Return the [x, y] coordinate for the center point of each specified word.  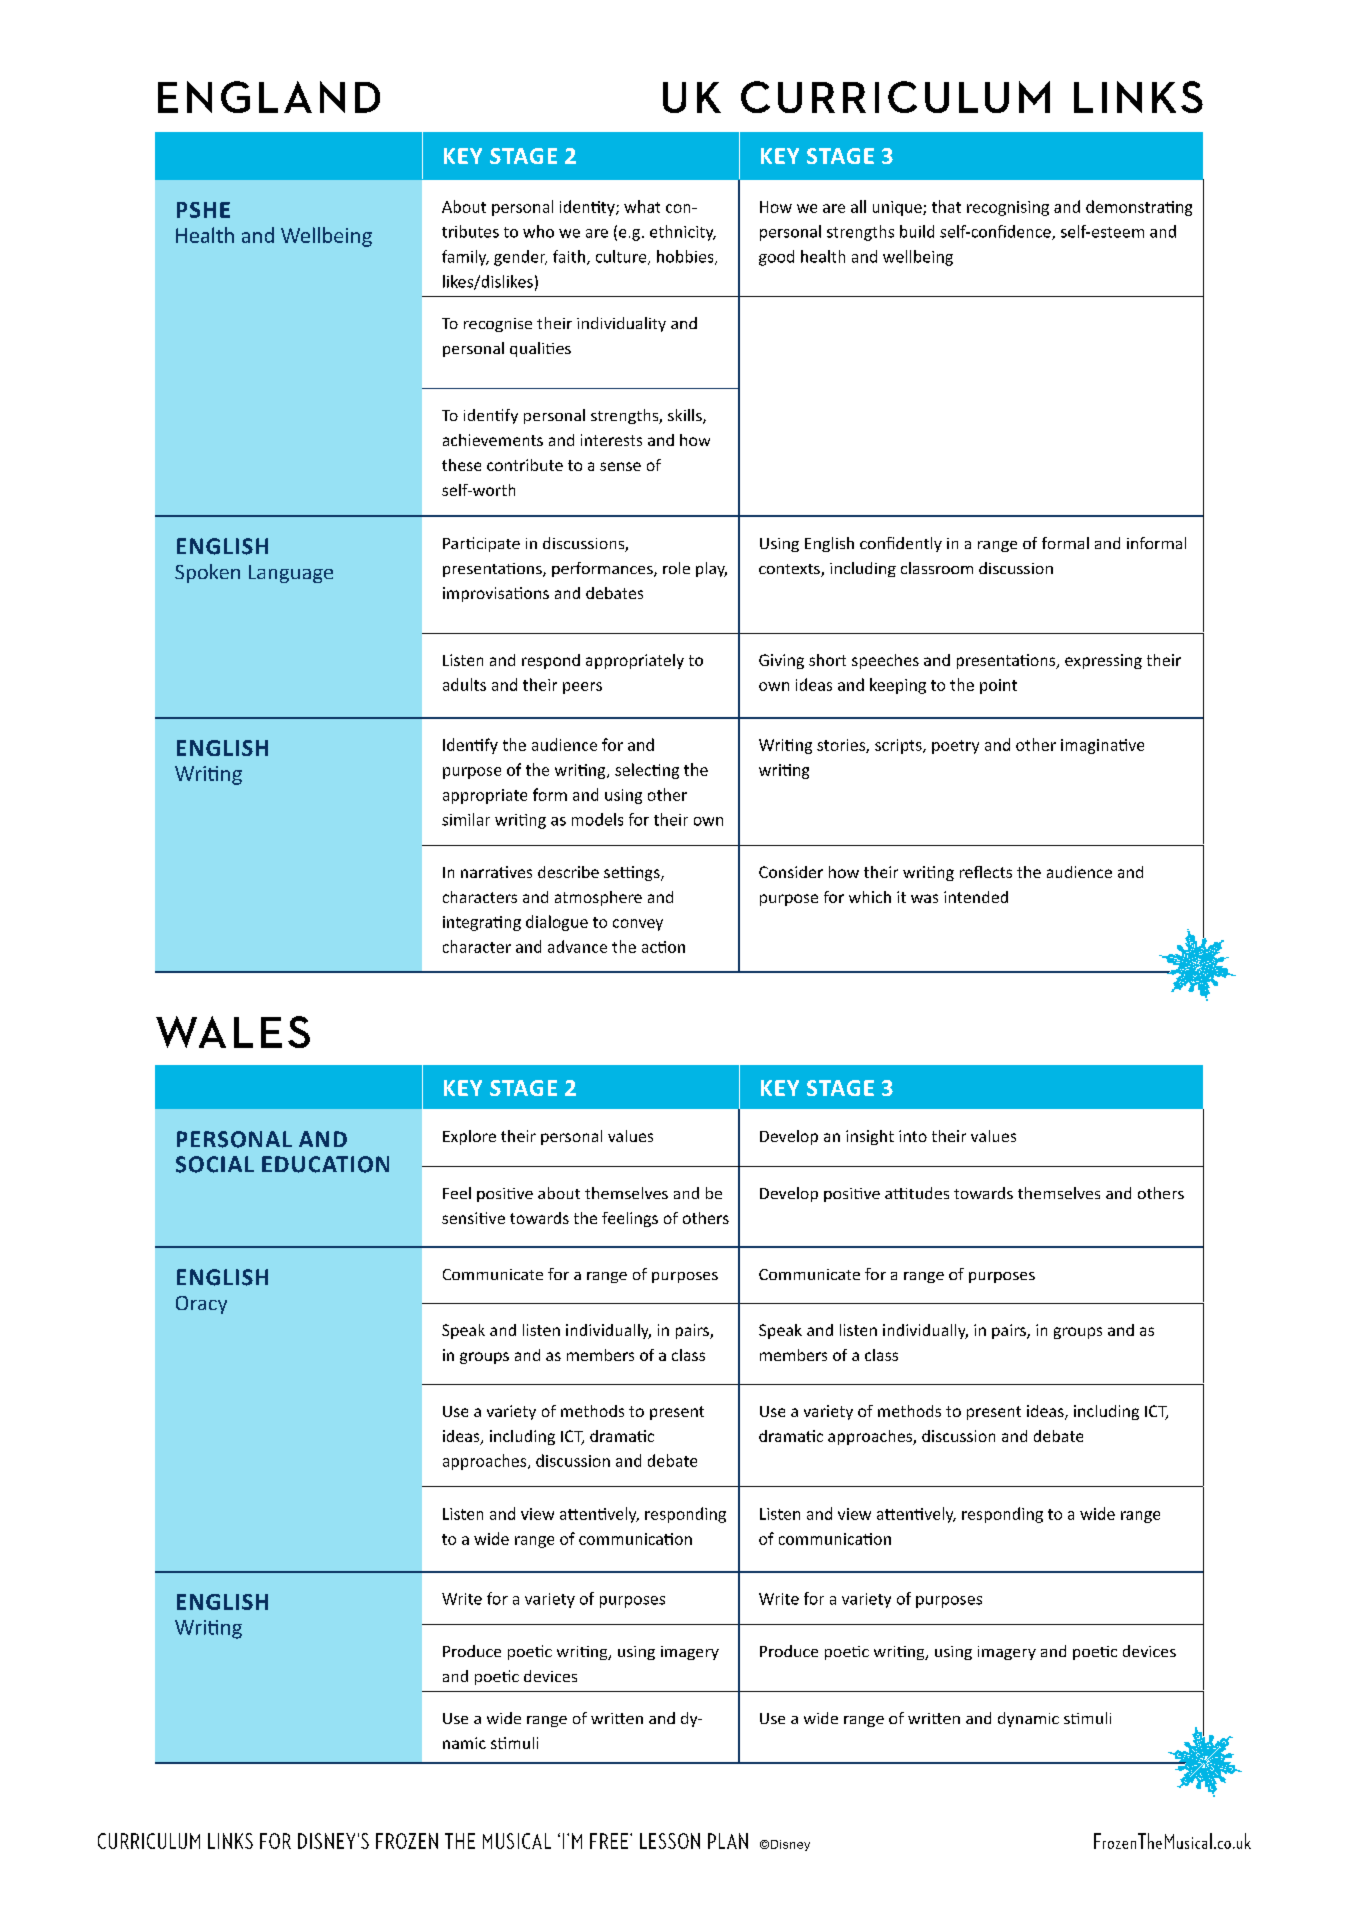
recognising [1008, 208]
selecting [647, 771]
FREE [609, 1841]
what [642, 206]
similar [466, 819]
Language [291, 574]
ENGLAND [269, 97]
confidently [901, 544]
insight [870, 1137]
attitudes [917, 1193]
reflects [986, 872]
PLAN [728, 1841]
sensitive [473, 1218]
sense [620, 466]
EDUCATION [325, 1164]
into [913, 1136]
